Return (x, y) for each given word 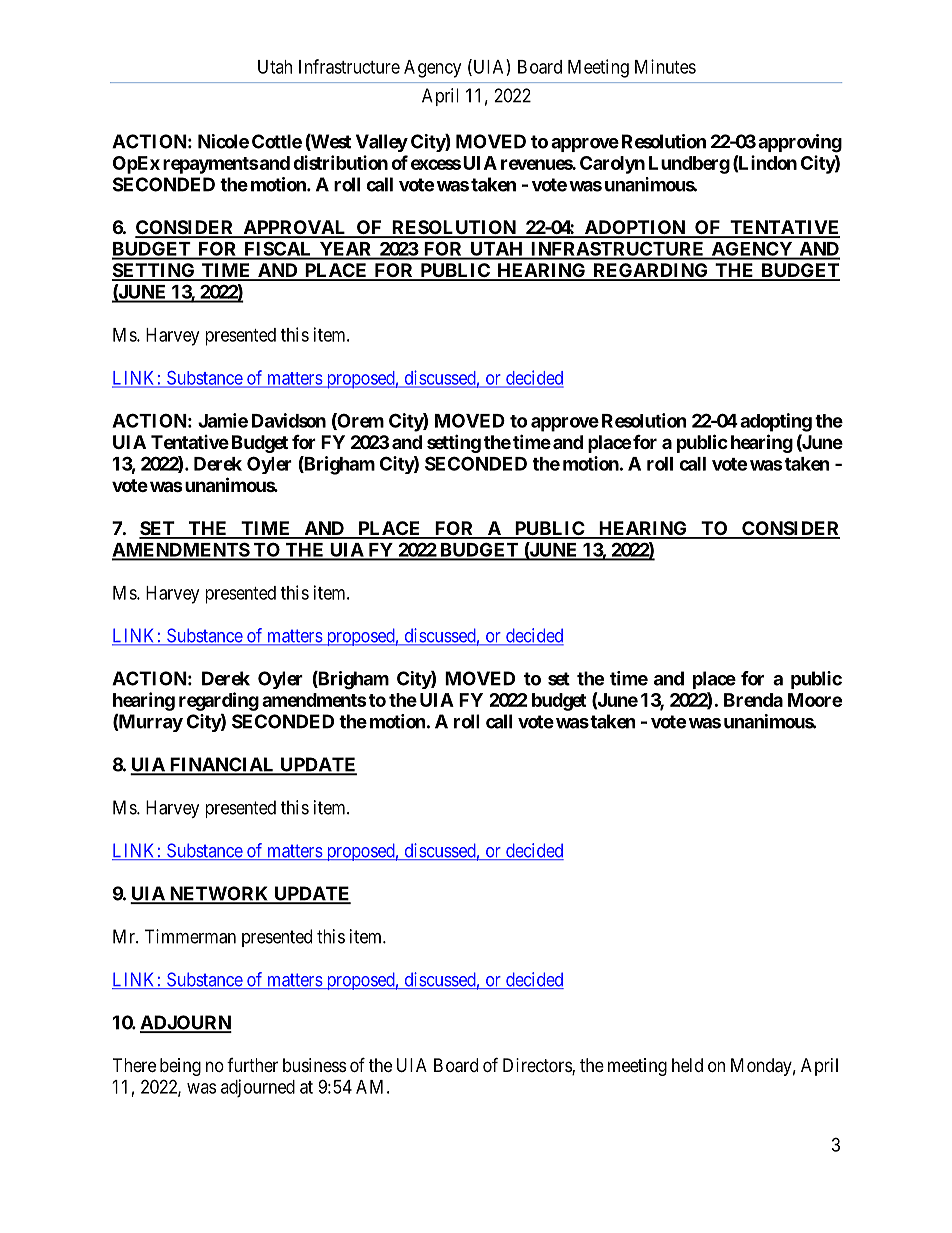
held (687, 1065)
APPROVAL (295, 228)
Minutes (665, 66)
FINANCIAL (222, 765)
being (180, 1067)
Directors (538, 1066)
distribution (340, 162)
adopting (776, 422)
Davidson (289, 420)
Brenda (753, 700)
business (314, 1065)
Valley (382, 143)
